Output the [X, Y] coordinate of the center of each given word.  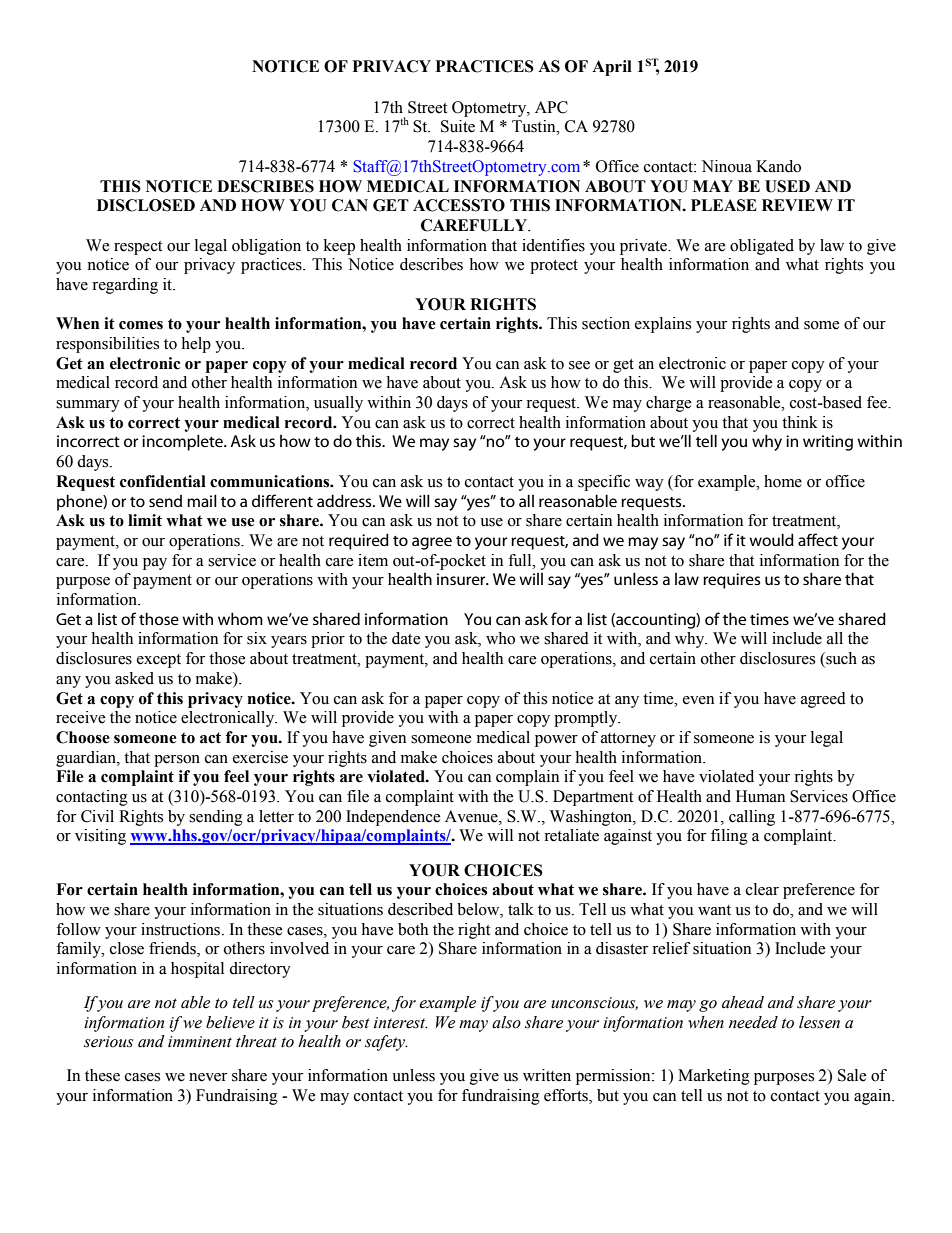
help [196, 345]
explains [663, 325]
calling [752, 818]
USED [787, 186]
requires [731, 581]
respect [138, 248]
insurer [462, 579]
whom [240, 618]
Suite [458, 126]
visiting [100, 837]
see [579, 365]
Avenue [472, 816]
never [208, 1077]
